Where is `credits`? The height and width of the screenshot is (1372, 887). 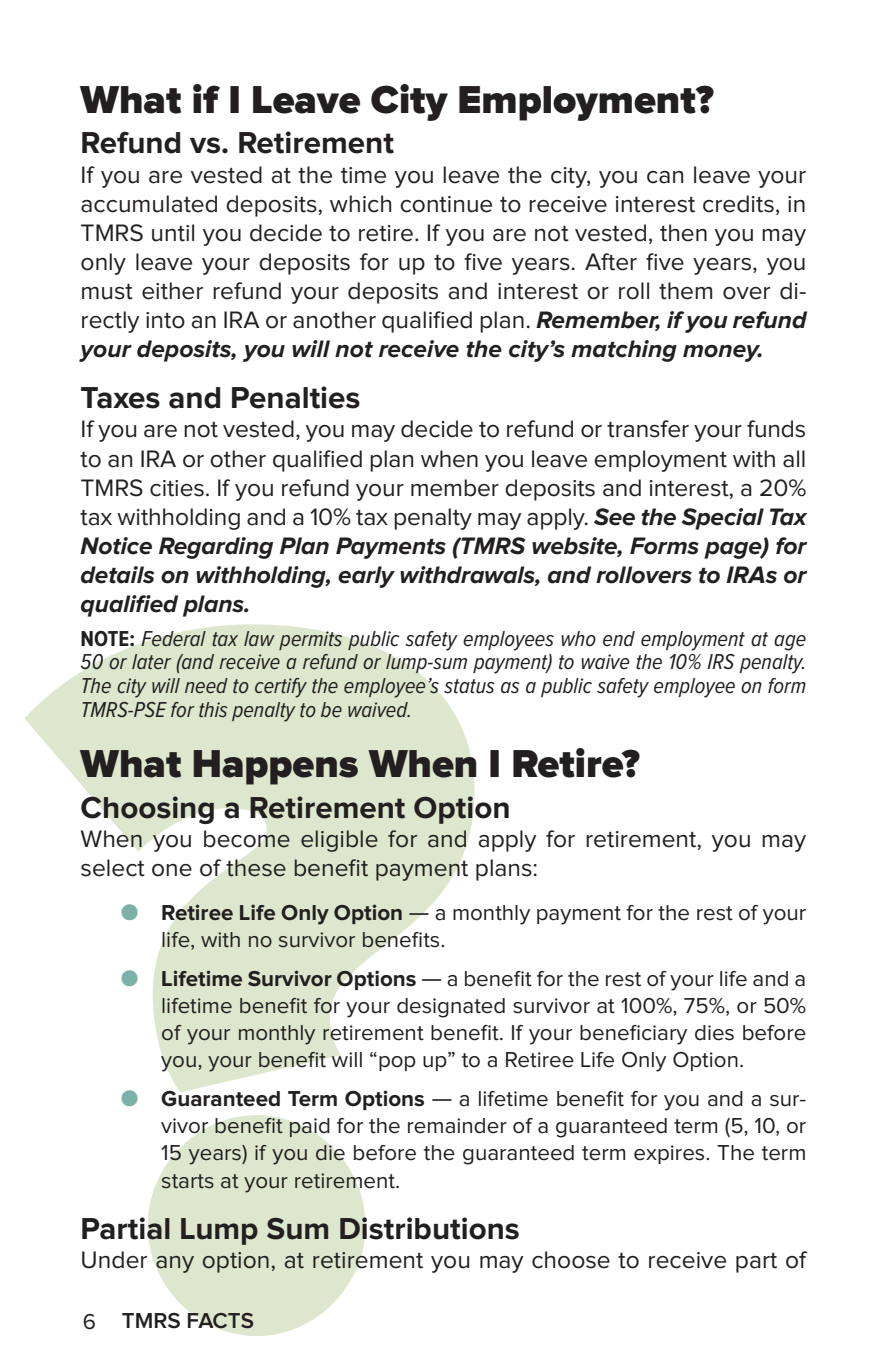 credits is located at coordinates (738, 204).
